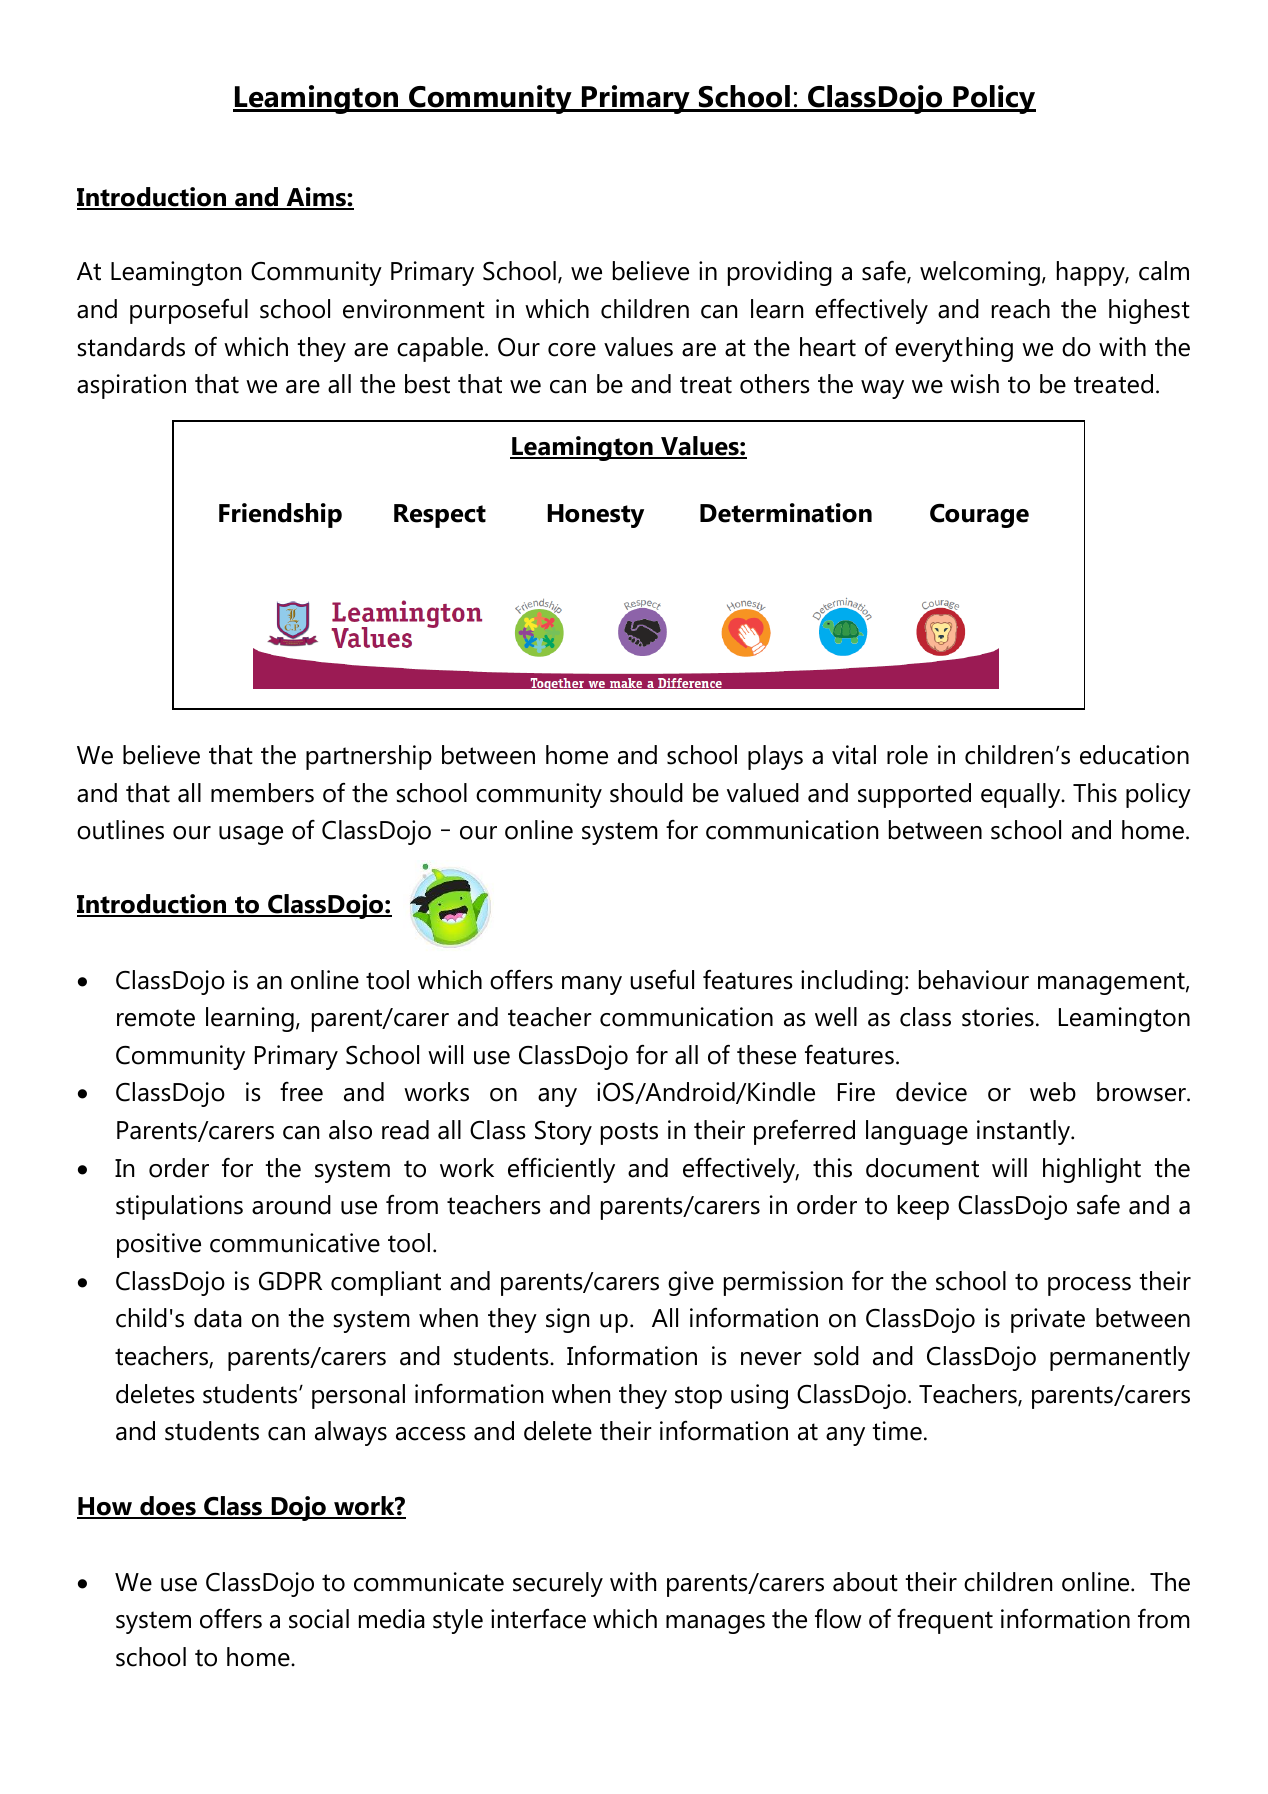 This screenshot has width=1268, height=1794. I want to click on equally, so click(1022, 795).
